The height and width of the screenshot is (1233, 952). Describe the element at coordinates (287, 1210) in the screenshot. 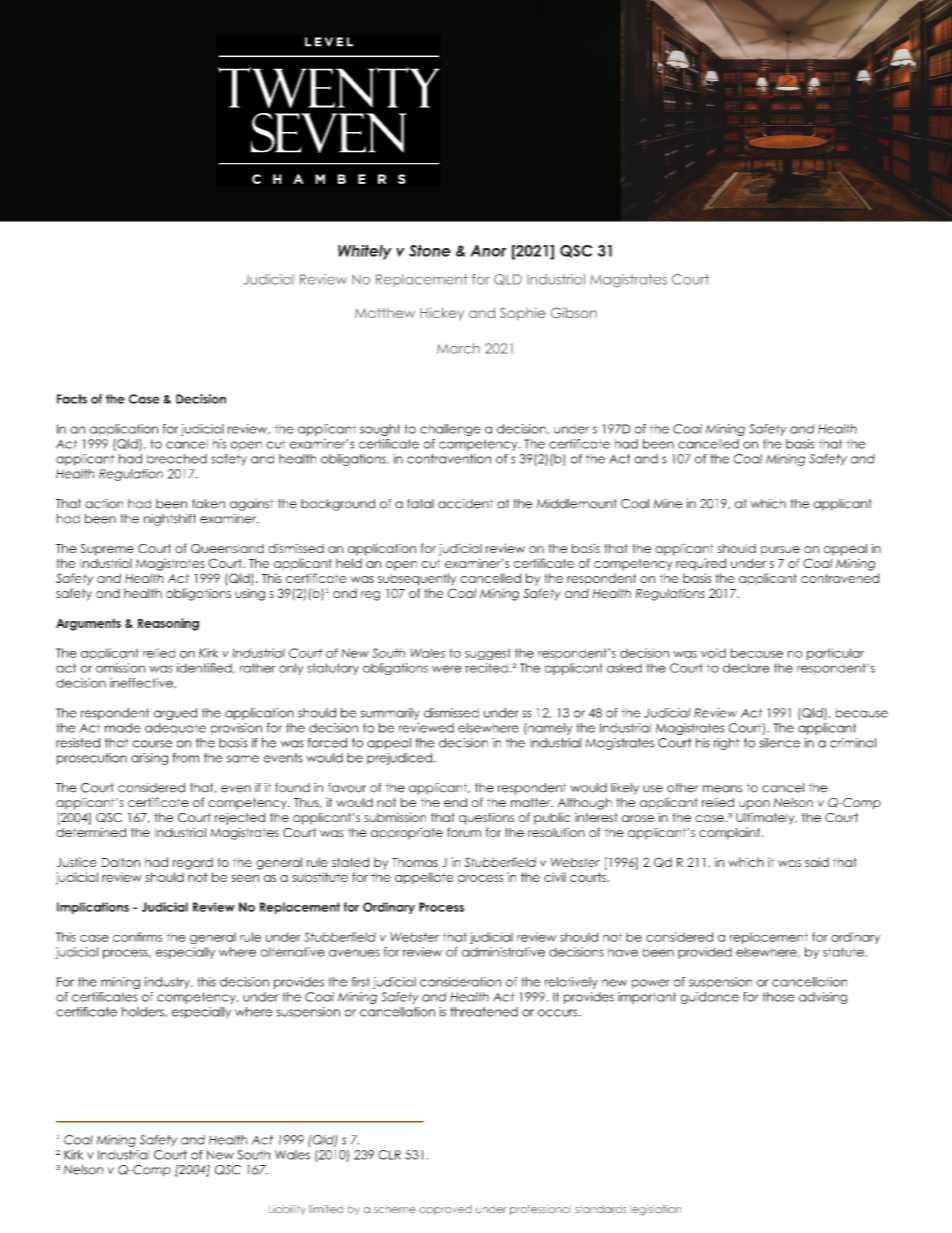

I see `Liability` at that location.
